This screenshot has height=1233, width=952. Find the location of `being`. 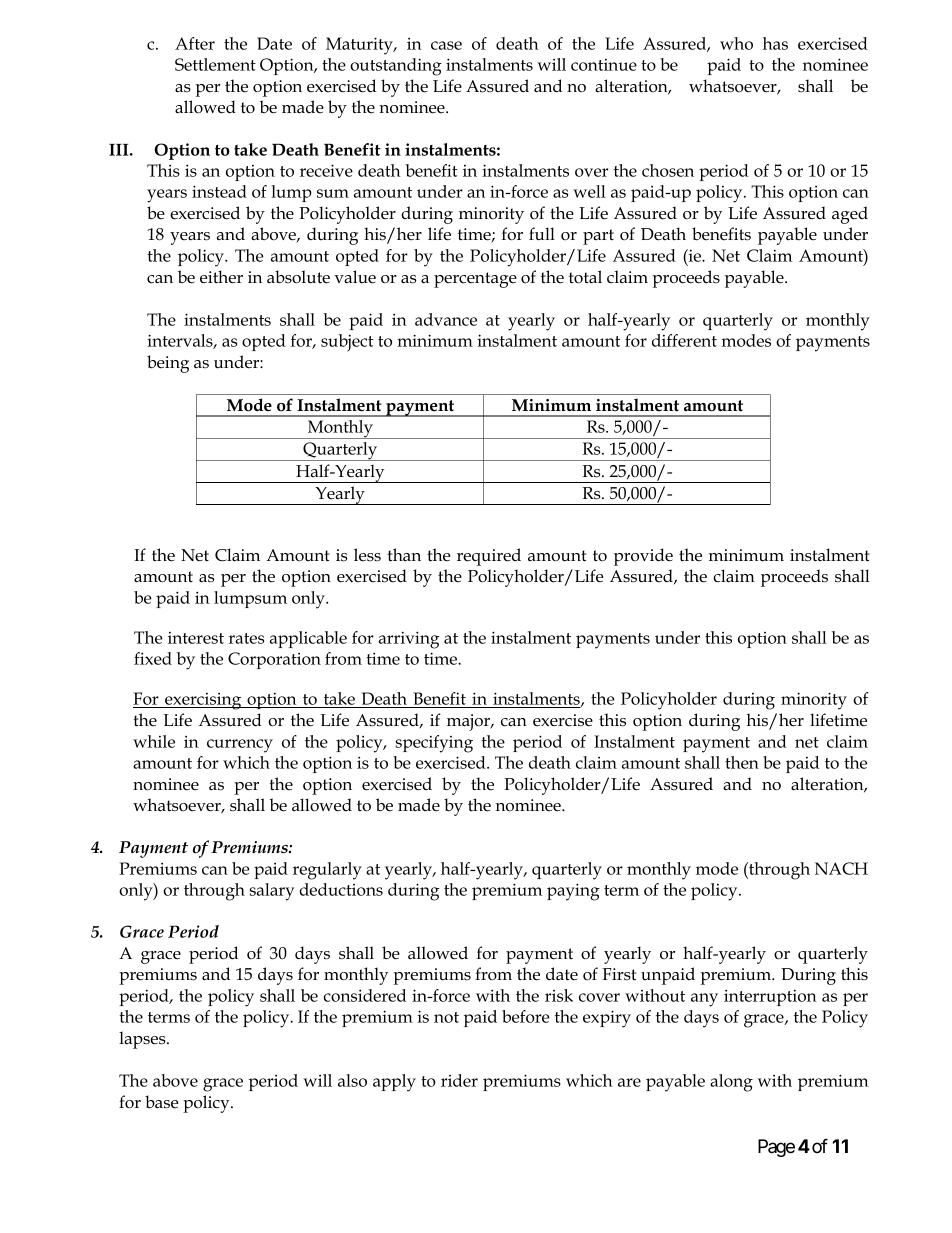

being is located at coordinates (168, 364).
